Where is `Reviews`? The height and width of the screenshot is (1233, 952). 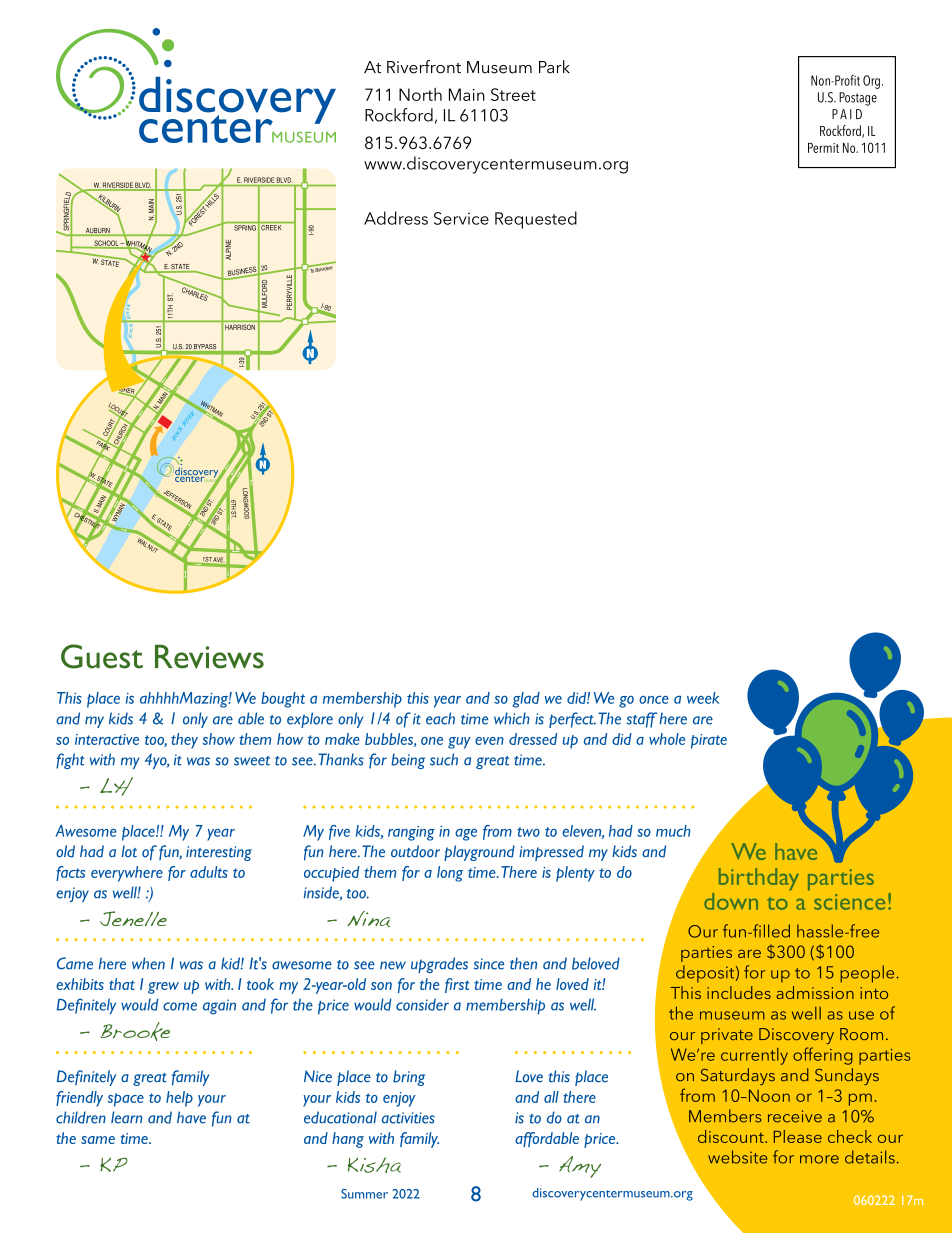 Reviews is located at coordinates (209, 657).
